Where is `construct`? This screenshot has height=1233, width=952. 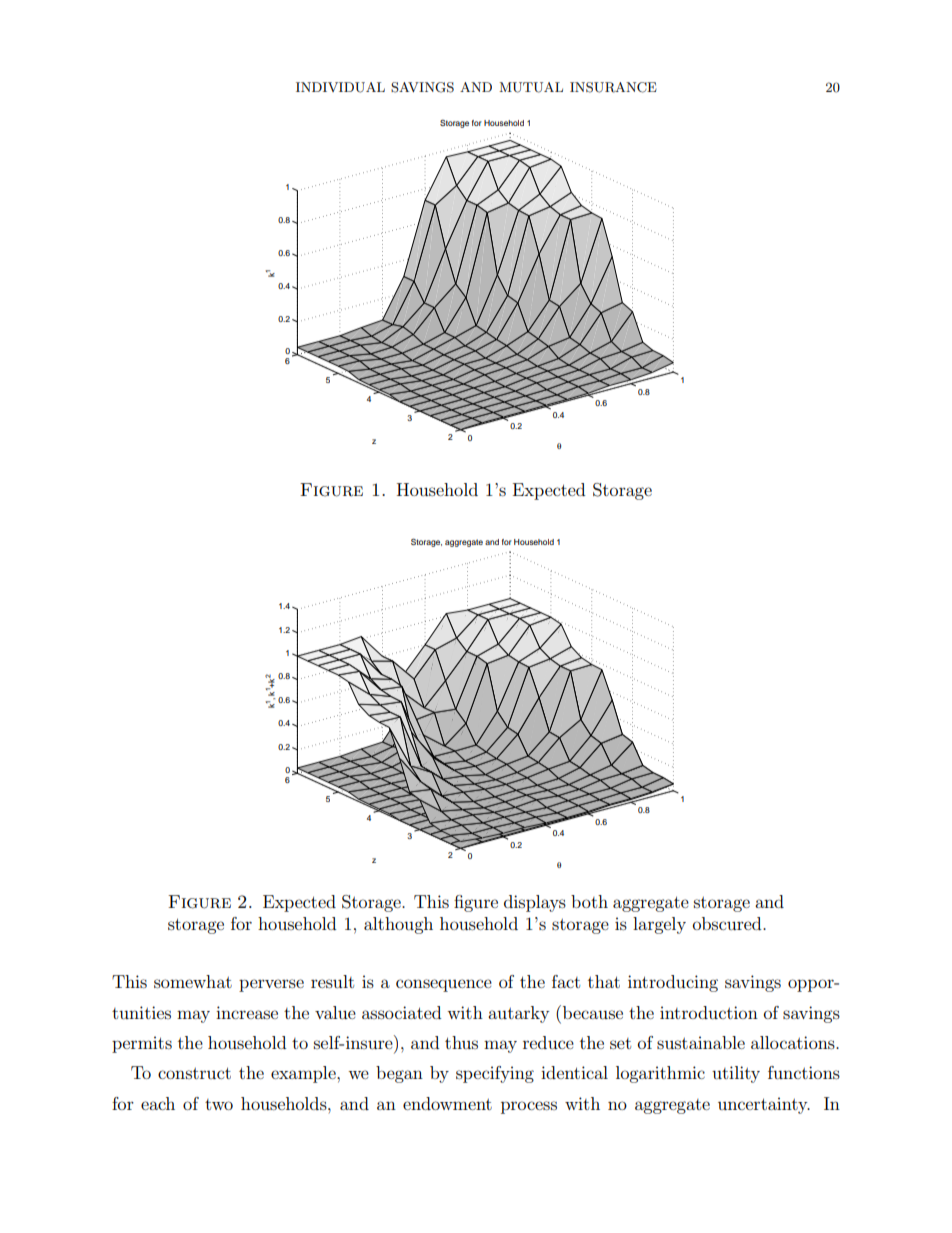
construct is located at coordinates (194, 1073).
